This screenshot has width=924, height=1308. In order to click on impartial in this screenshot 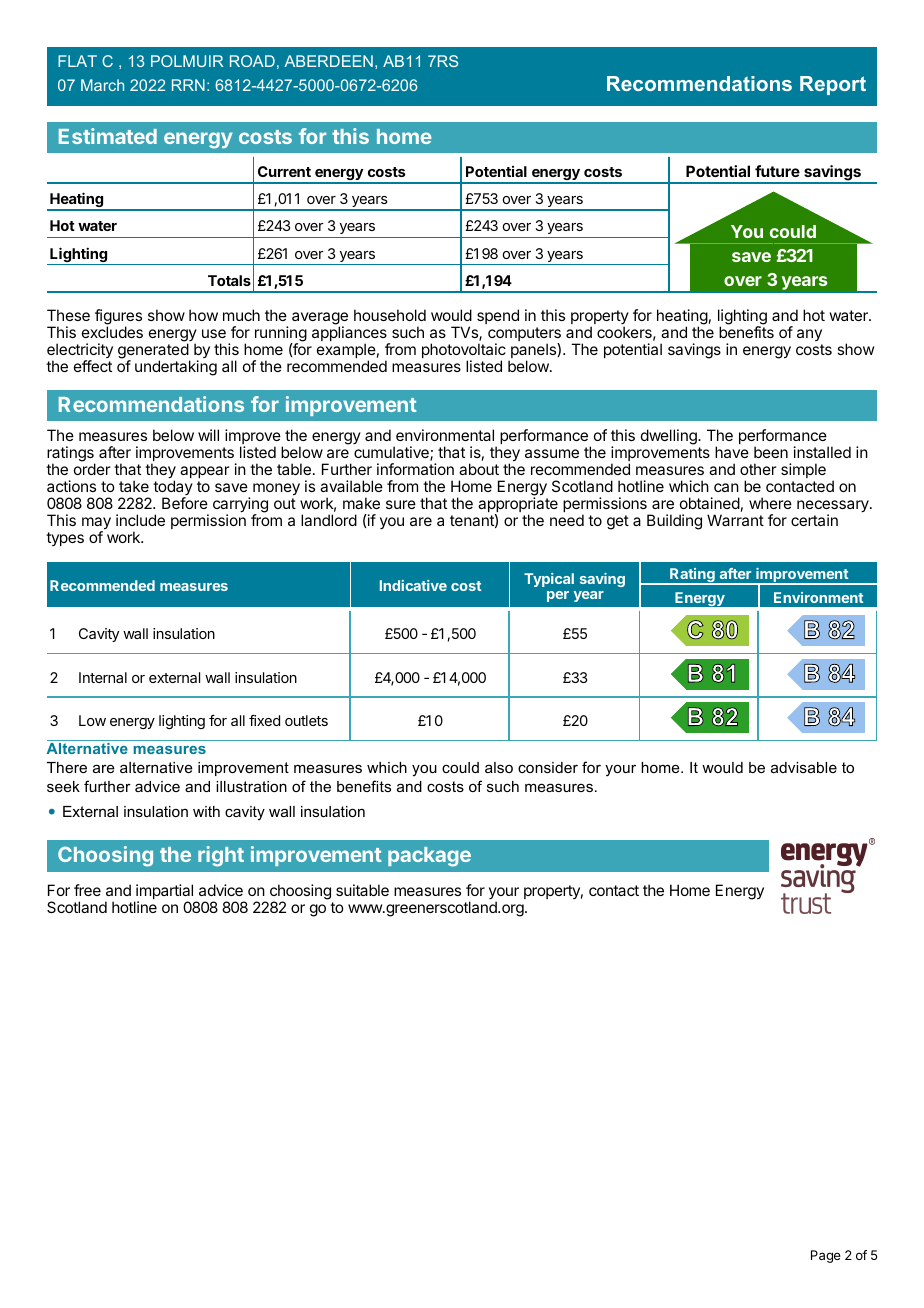, I will do `click(165, 893)`.
